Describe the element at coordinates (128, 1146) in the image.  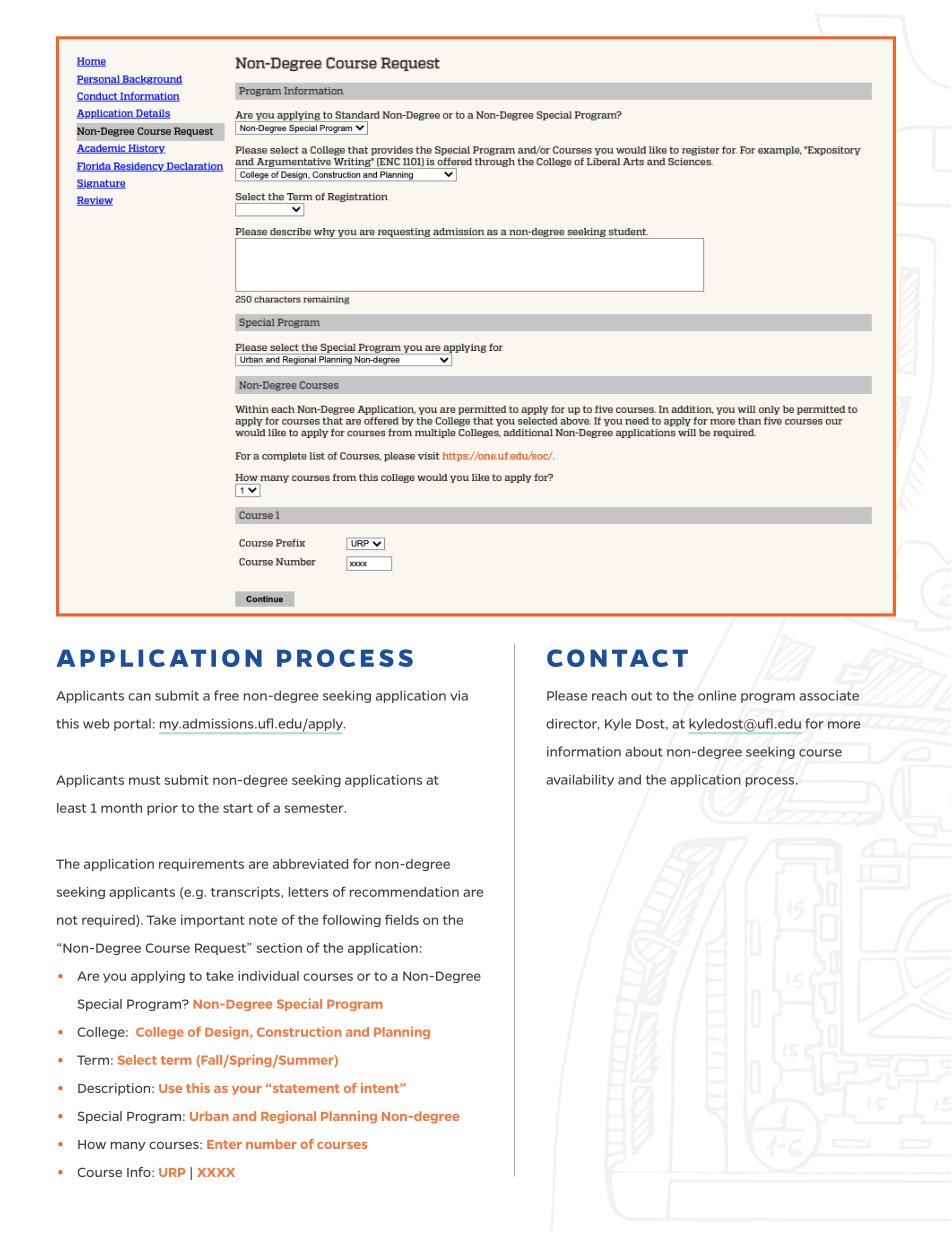
I see `many` at that location.
